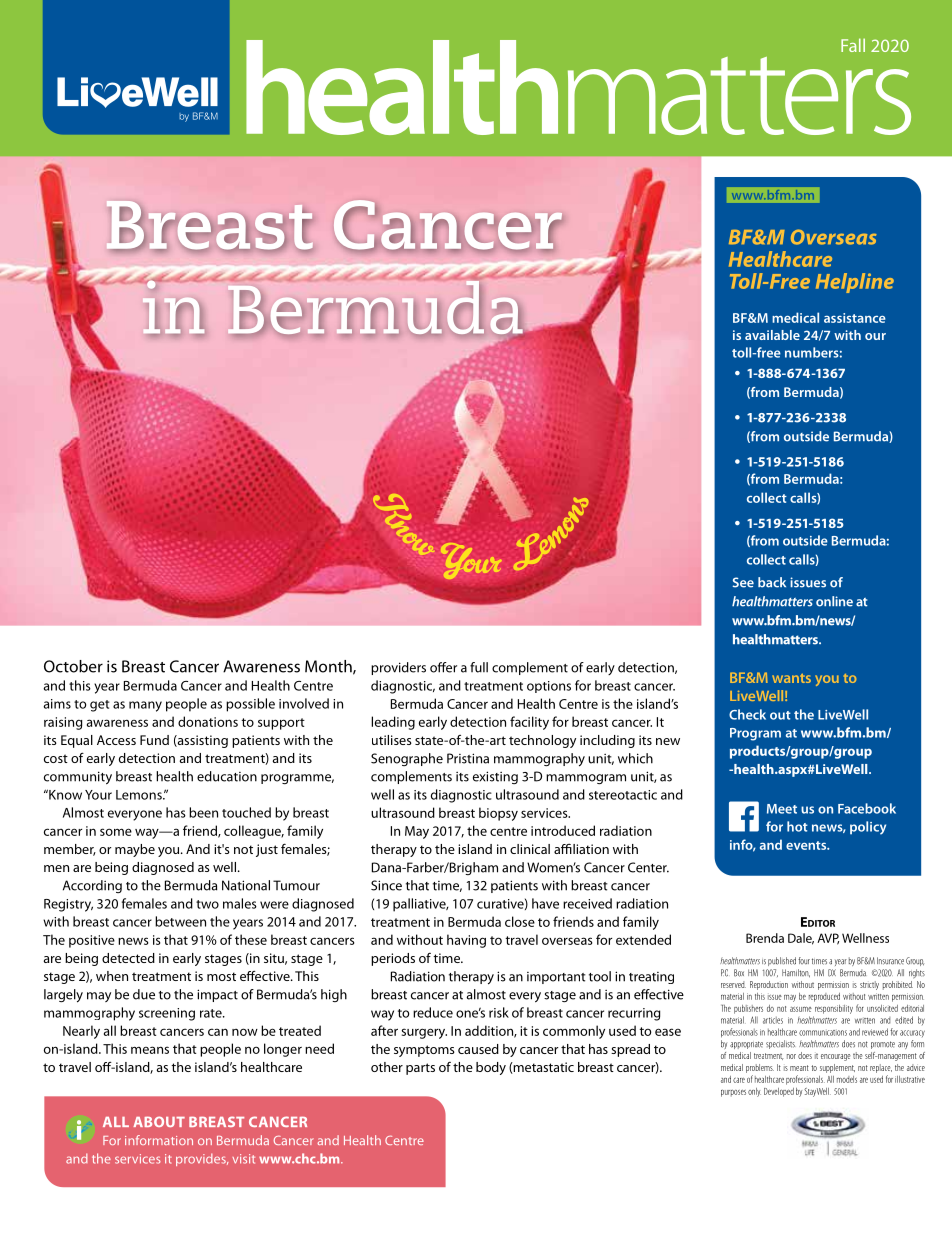 The width and height of the screenshot is (952, 1237). What do you see at coordinates (853, 45) in the screenshot?
I see `Fall` at bounding box center [853, 45].
